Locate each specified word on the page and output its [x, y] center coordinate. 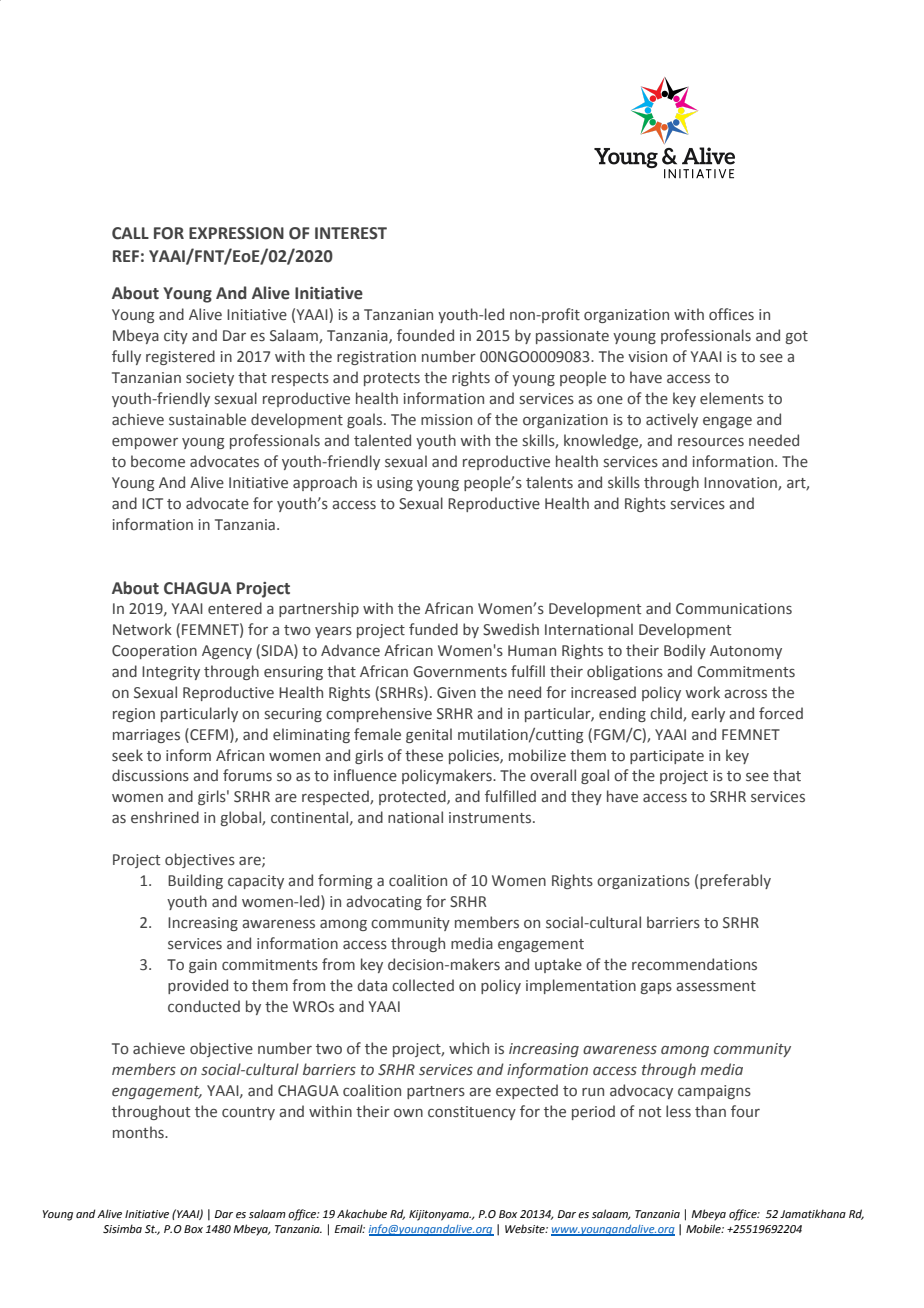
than [710, 1111]
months [139, 1132]
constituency [472, 1113]
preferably [735, 881]
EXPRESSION [236, 233]
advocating [384, 902]
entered [235, 608]
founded [425, 335]
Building [195, 881]
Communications [734, 609]
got [796, 337]
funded [433, 629]
